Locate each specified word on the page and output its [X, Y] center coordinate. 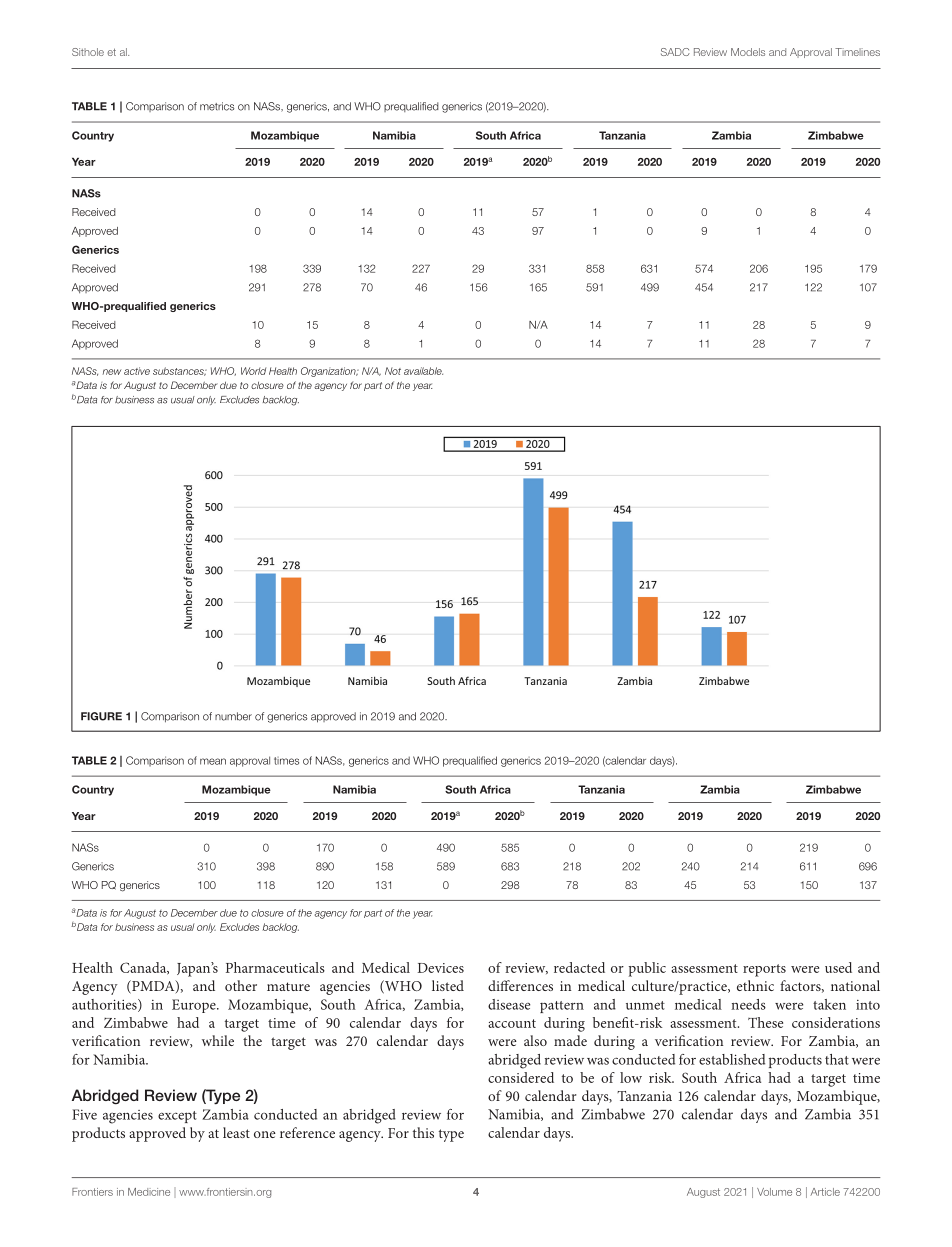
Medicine [149, 1192]
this [423, 1132]
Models [748, 52]
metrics [217, 106]
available [423, 371]
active [137, 371]
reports [764, 970]
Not [393, 371]
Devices [441, 968]
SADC [675, 52]
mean [213, 761]
